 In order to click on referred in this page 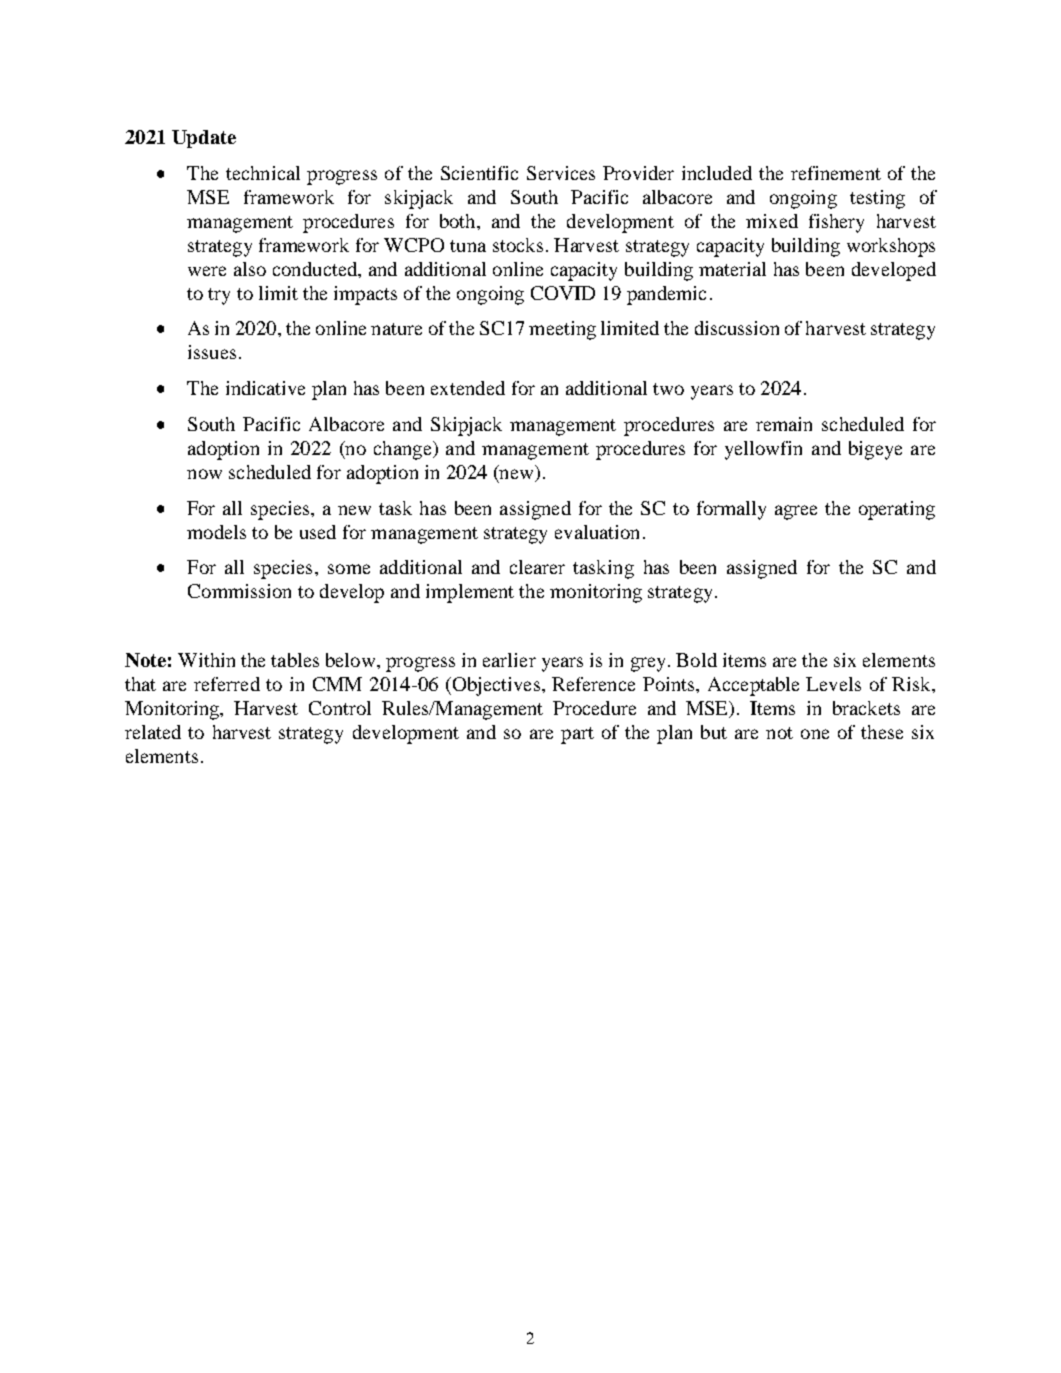, I will do `click(227, 684)`.
